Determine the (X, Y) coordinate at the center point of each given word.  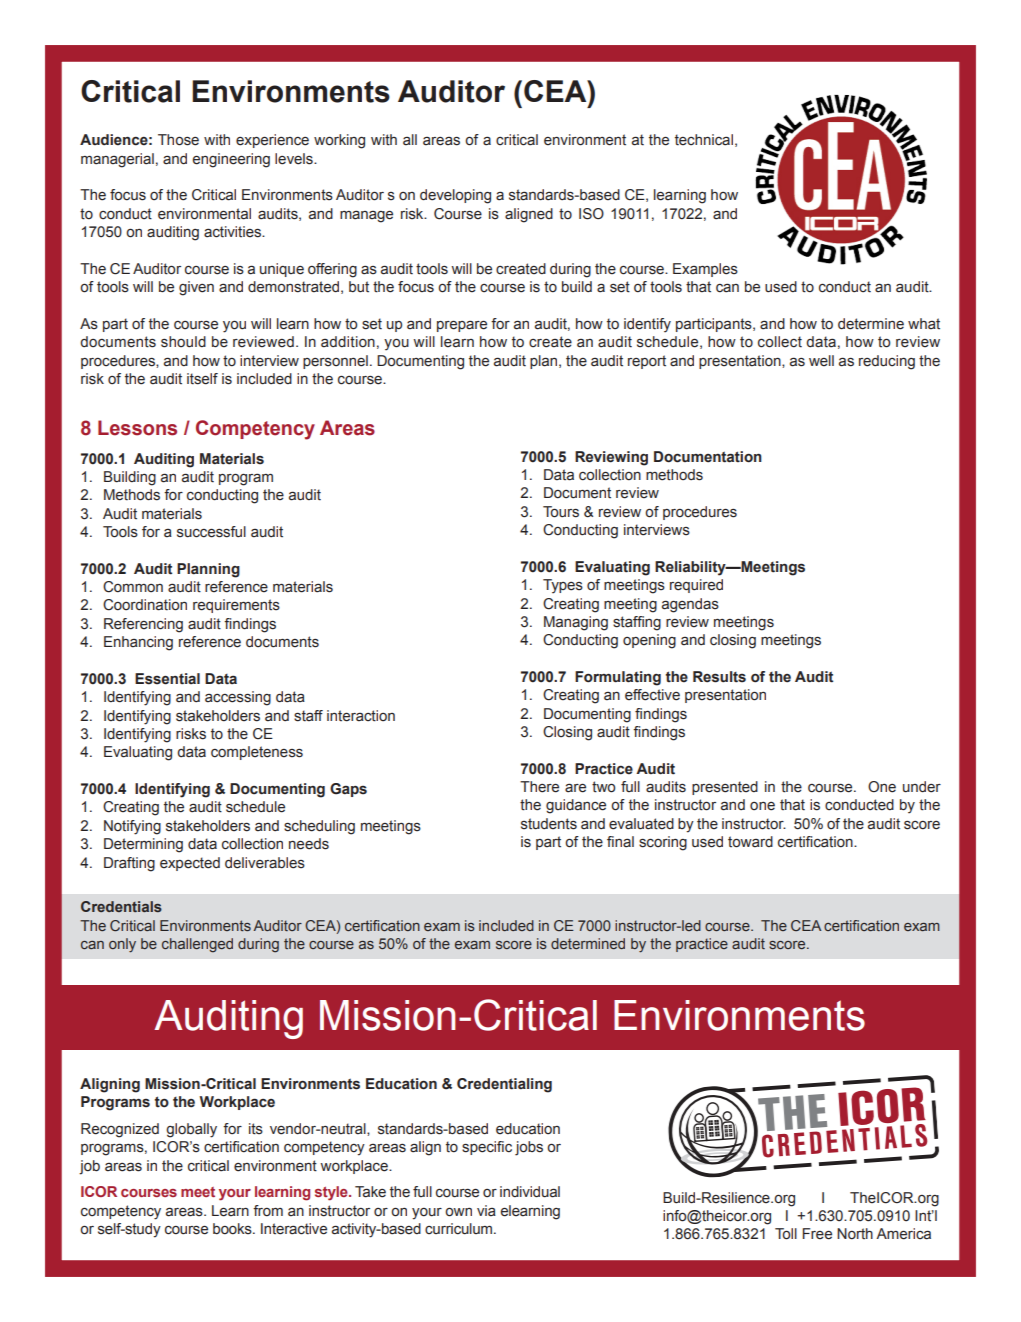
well (821, 361)
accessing (238, 698)
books (233, 1229)
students (549, 824)
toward (750, 842)
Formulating (618, 678)
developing (455, 196)
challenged (197, 945)
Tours (561, 512)
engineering (231, 160)
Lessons (137, 428)
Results (719, 677)
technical (704, 140)
